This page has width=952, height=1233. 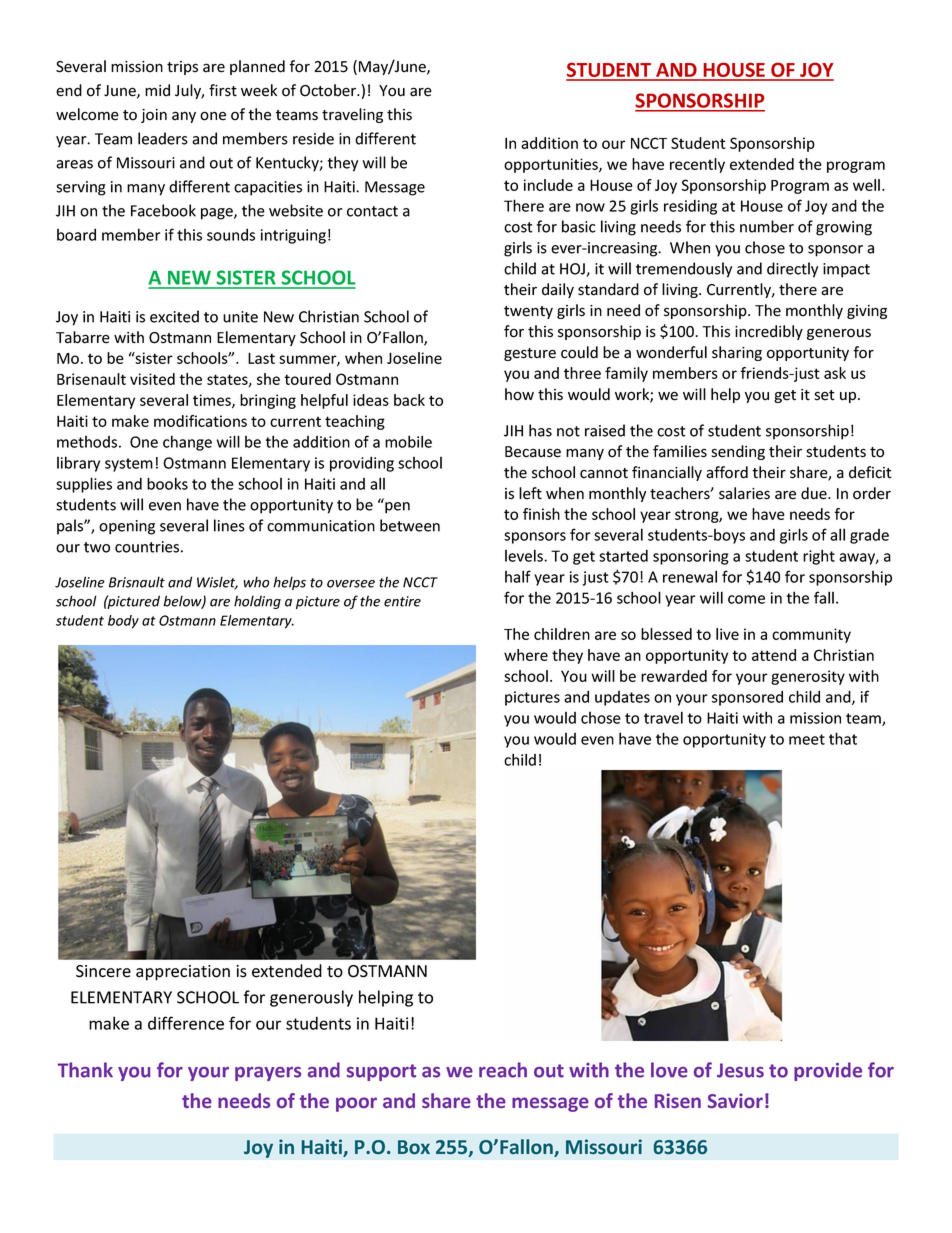 I want to click on reach, so click(x=503, y=1070).
